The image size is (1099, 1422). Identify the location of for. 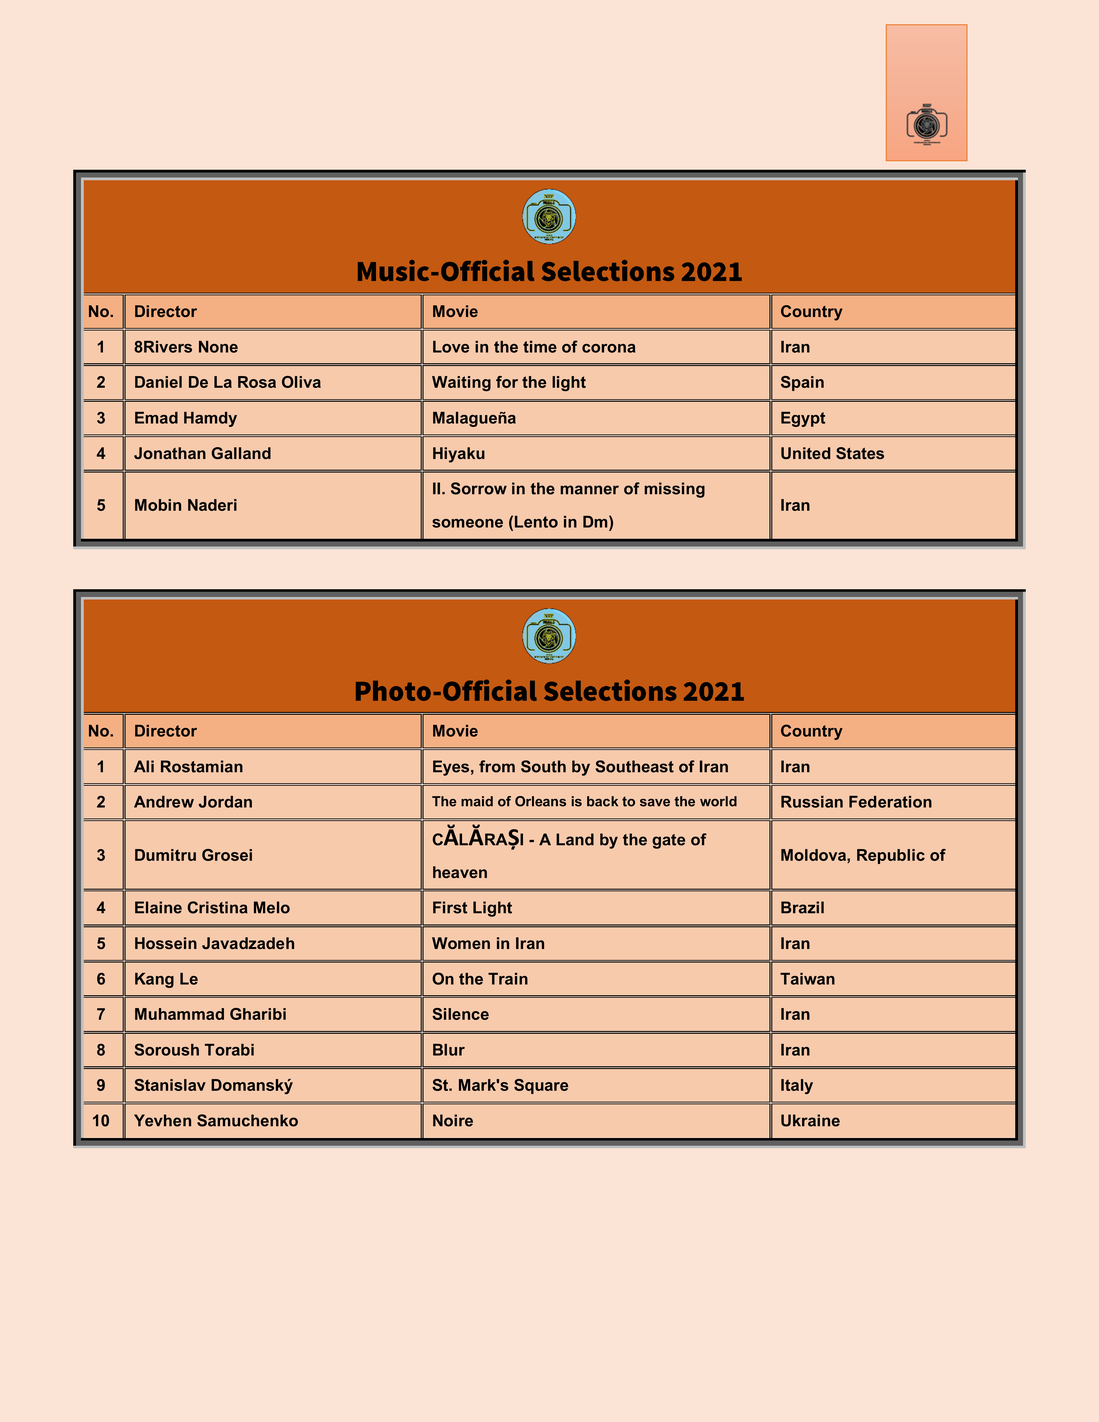
(507, 382).
